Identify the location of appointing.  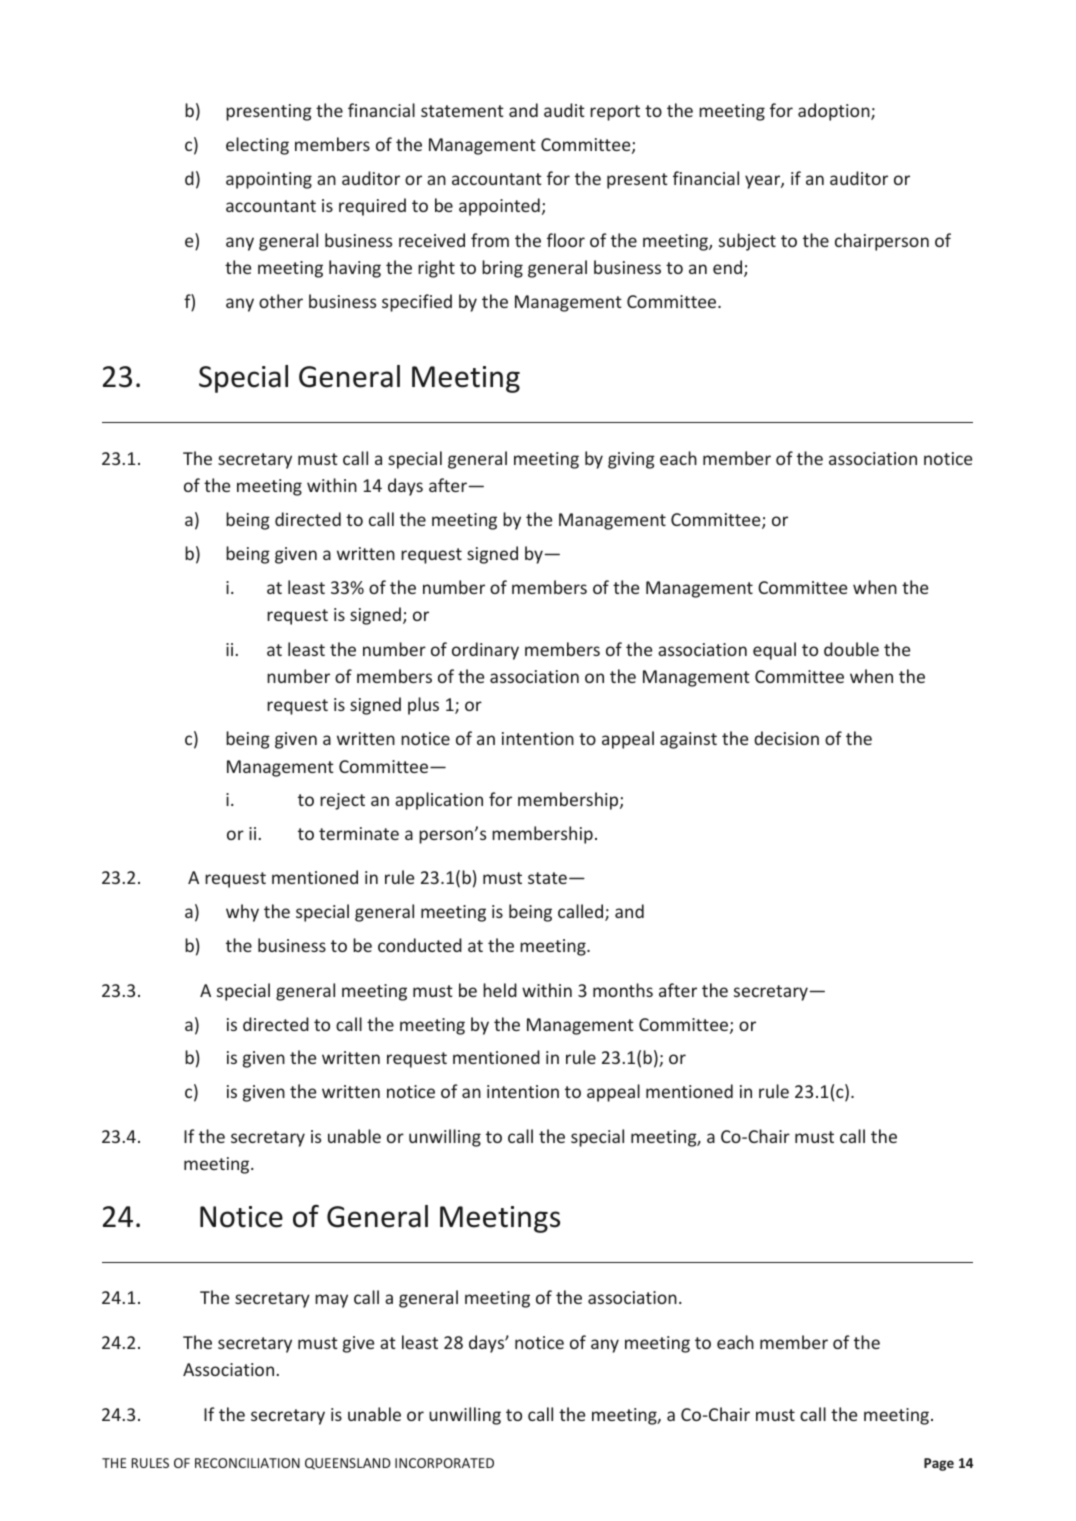
(269, 180).
